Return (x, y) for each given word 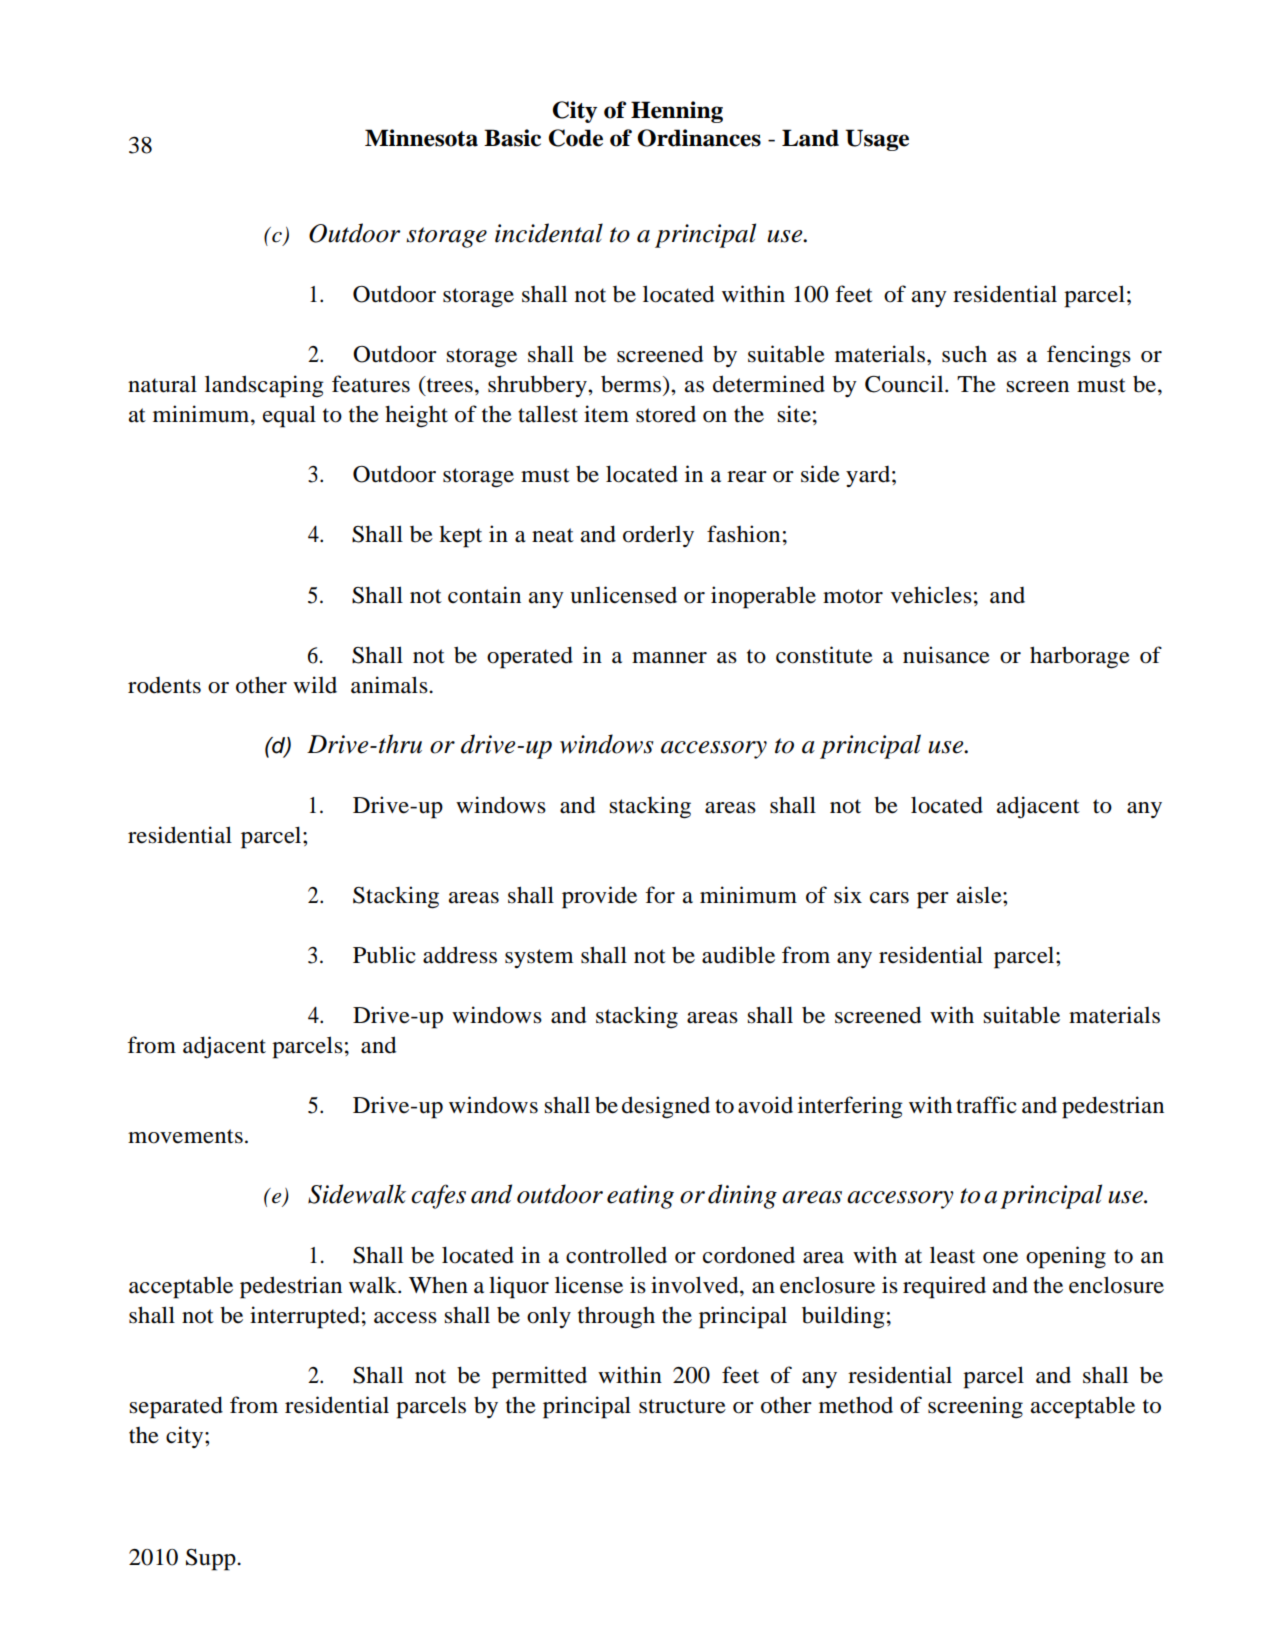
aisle (980, 895)
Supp (212, 1560)
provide (599, 897)
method (856, 1405)
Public (384, 955)
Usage (877, 140)
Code (576, 138)
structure (682, 1406)
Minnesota (421, 138)
